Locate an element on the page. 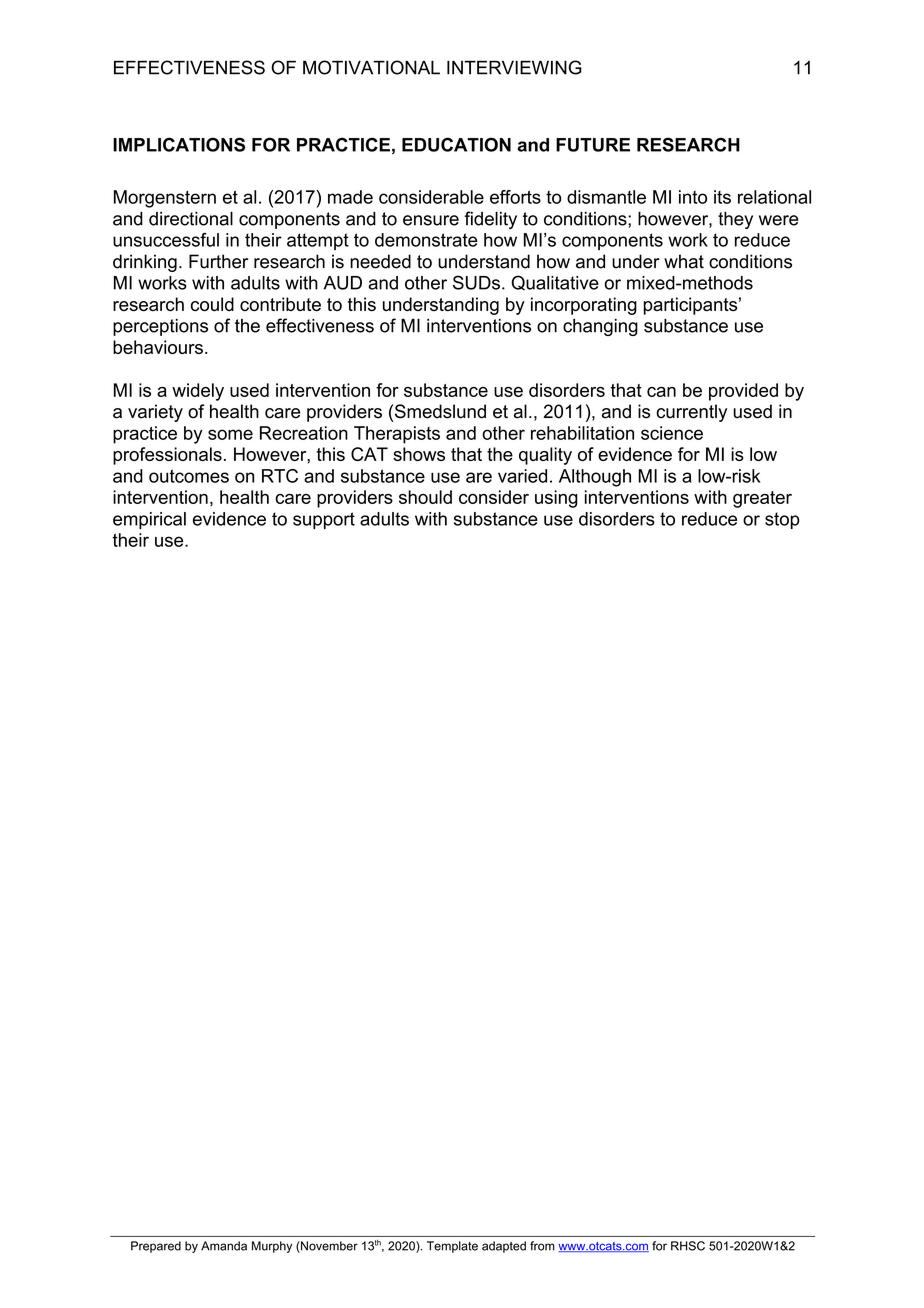 Image resolution: width=924 pixels, height=1308 pixels. should is located at coordinates (425, 497).
